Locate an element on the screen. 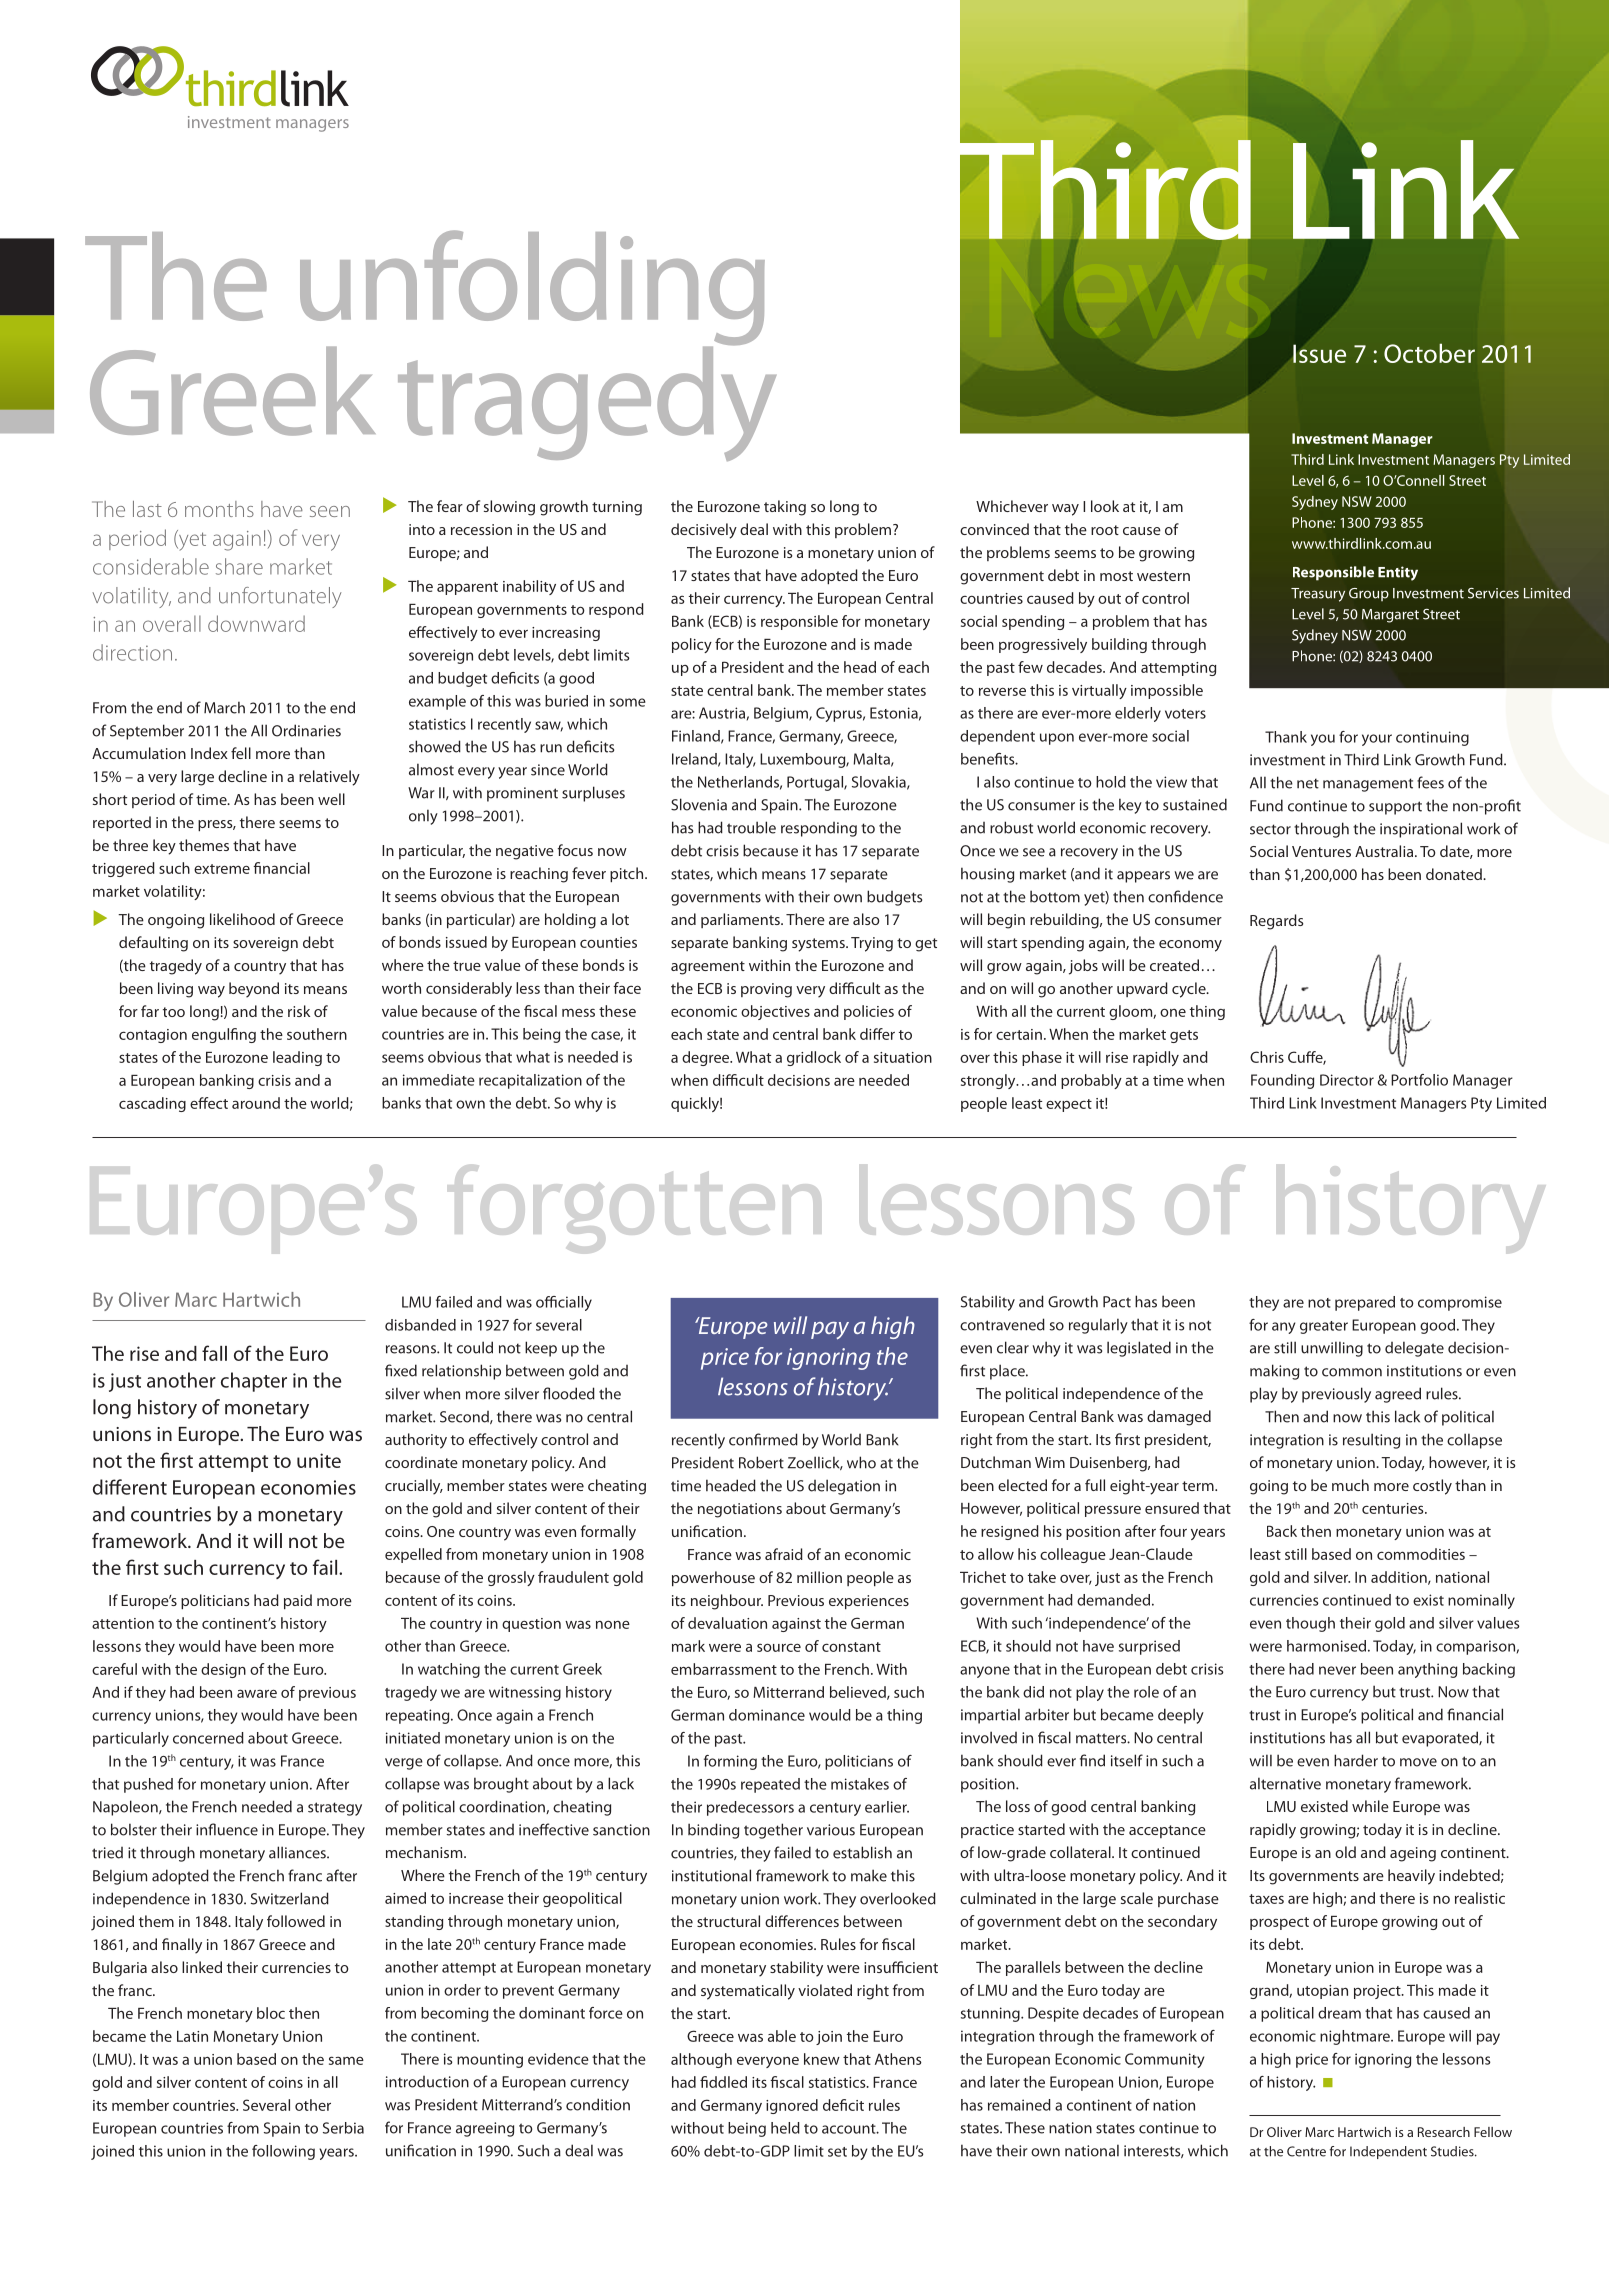 This screenshot has width=1609, height=2276. Regards is located at coordinates (1277, 922).
